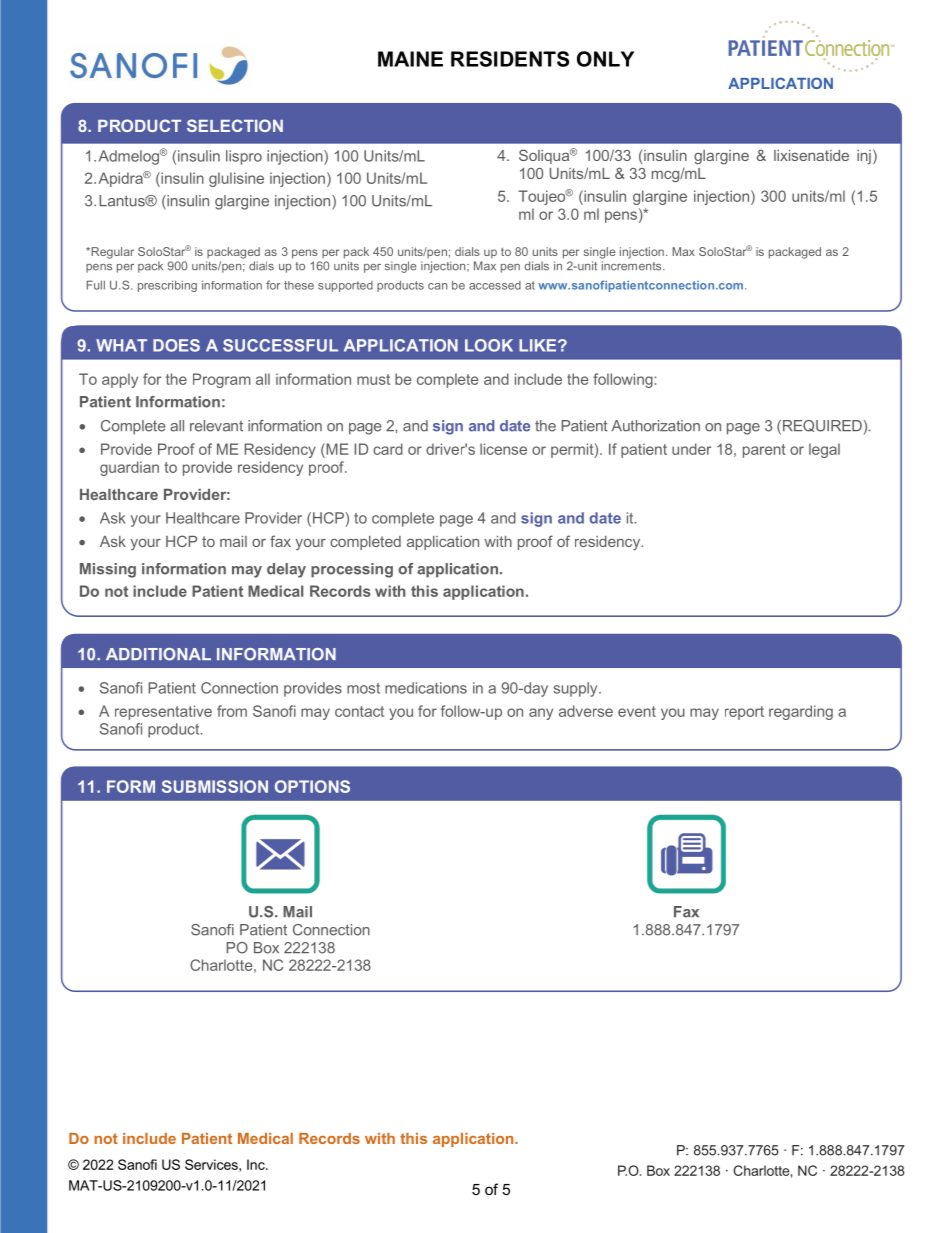 This page has width=952, height=1233. Describe the element at coordinates (216, 426) in the page. I see `relevant` at that location.
